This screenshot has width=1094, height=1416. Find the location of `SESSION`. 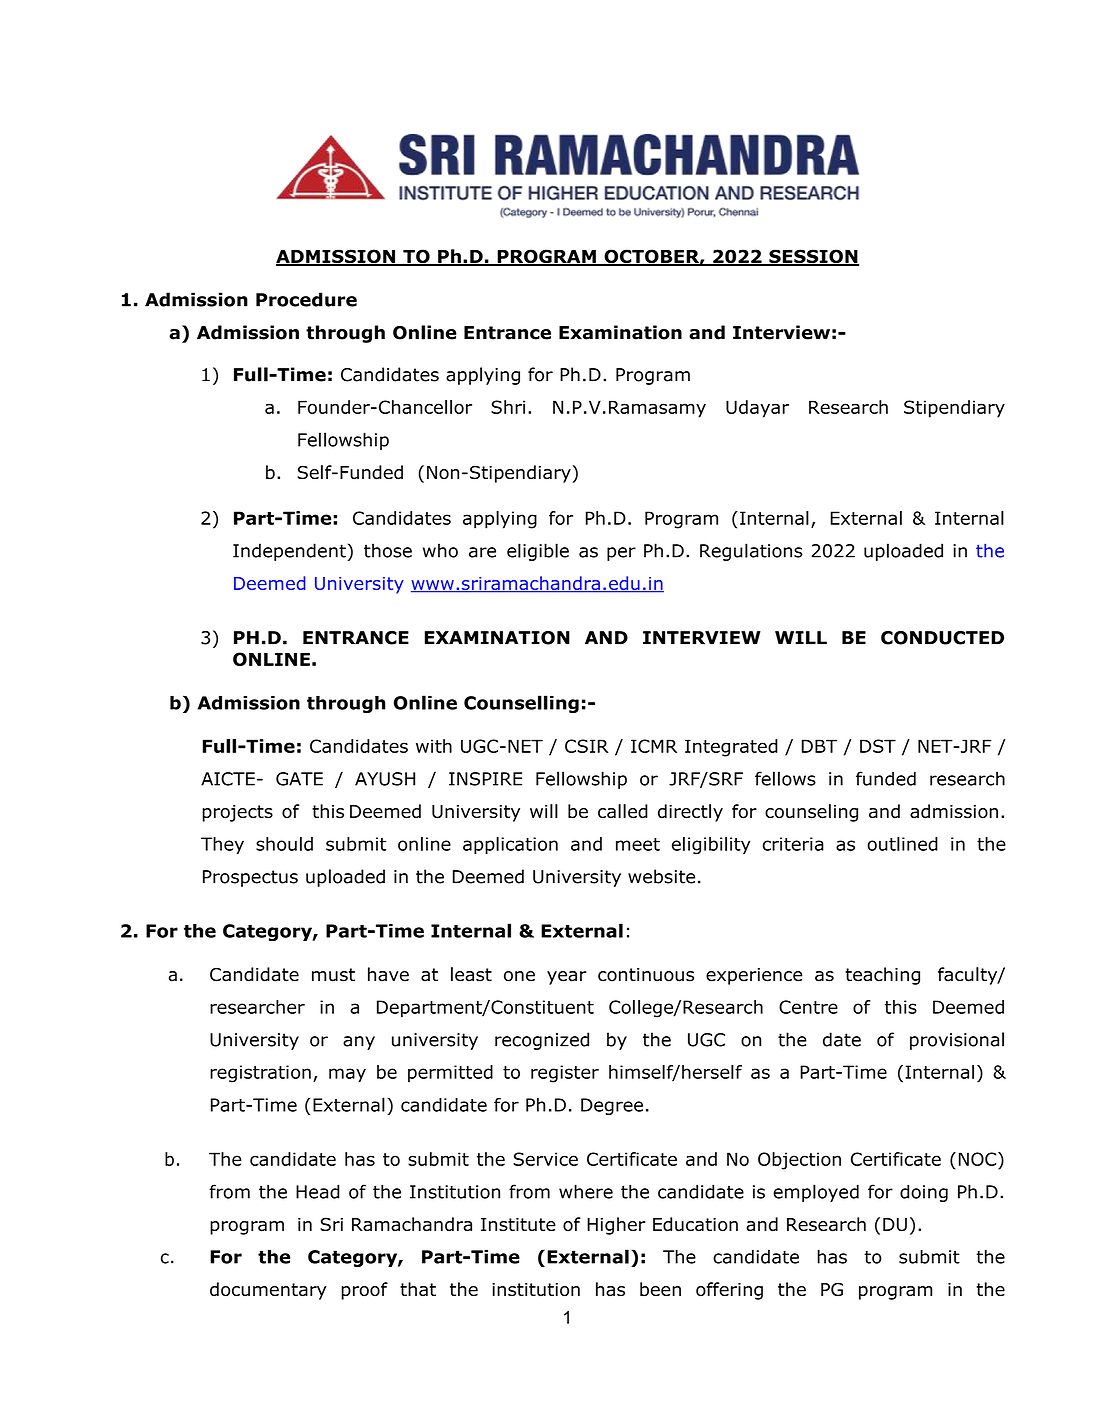

SESSION is located at coordinates (813, 257).
